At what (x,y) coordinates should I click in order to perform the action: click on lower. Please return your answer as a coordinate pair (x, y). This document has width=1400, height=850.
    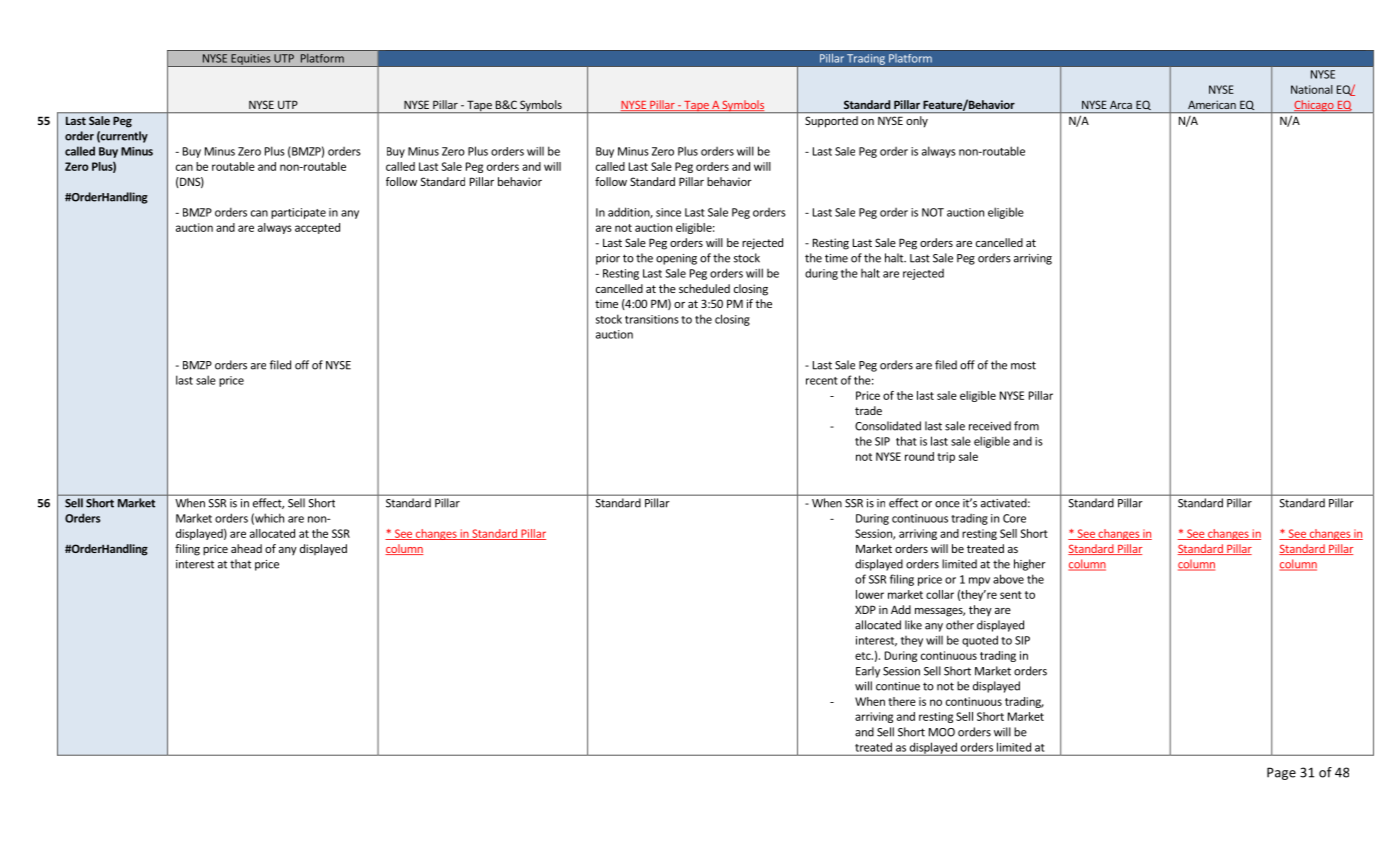
    Looking at the image, I should click on (870, 594).
